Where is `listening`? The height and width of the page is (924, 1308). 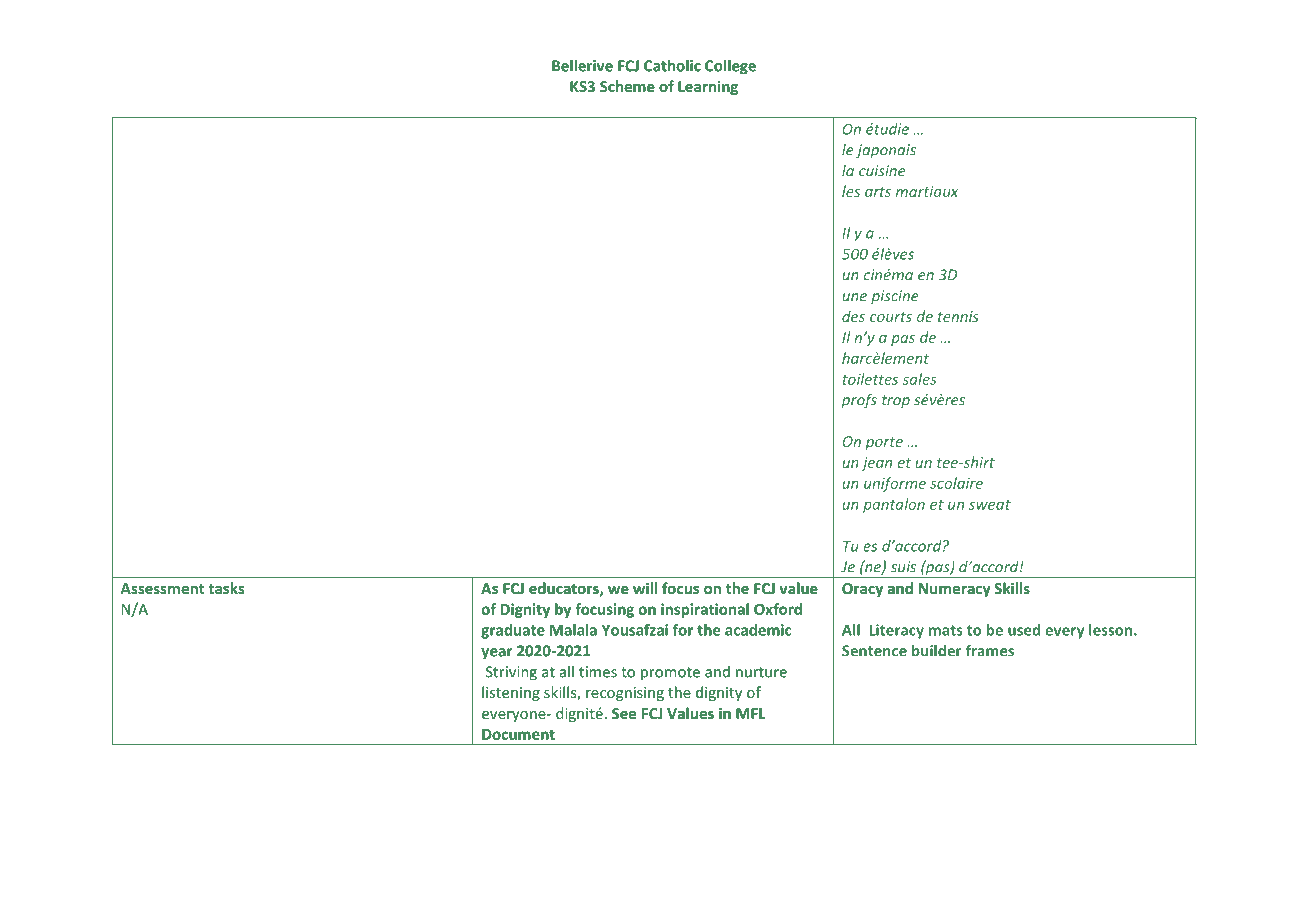 listening is located at coordinates (511, 693).
